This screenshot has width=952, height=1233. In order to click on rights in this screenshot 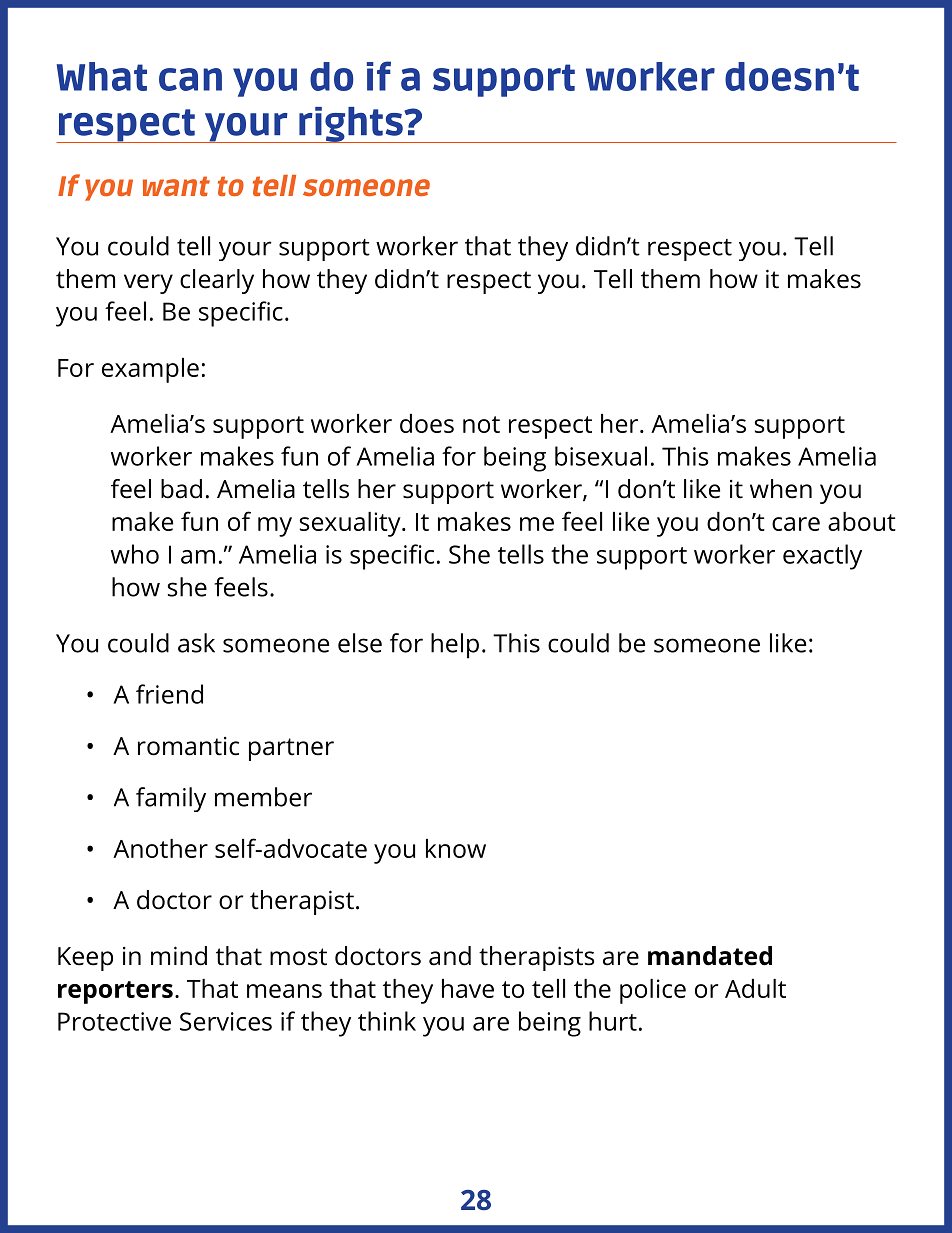, I will do `click(351, 125)`.
